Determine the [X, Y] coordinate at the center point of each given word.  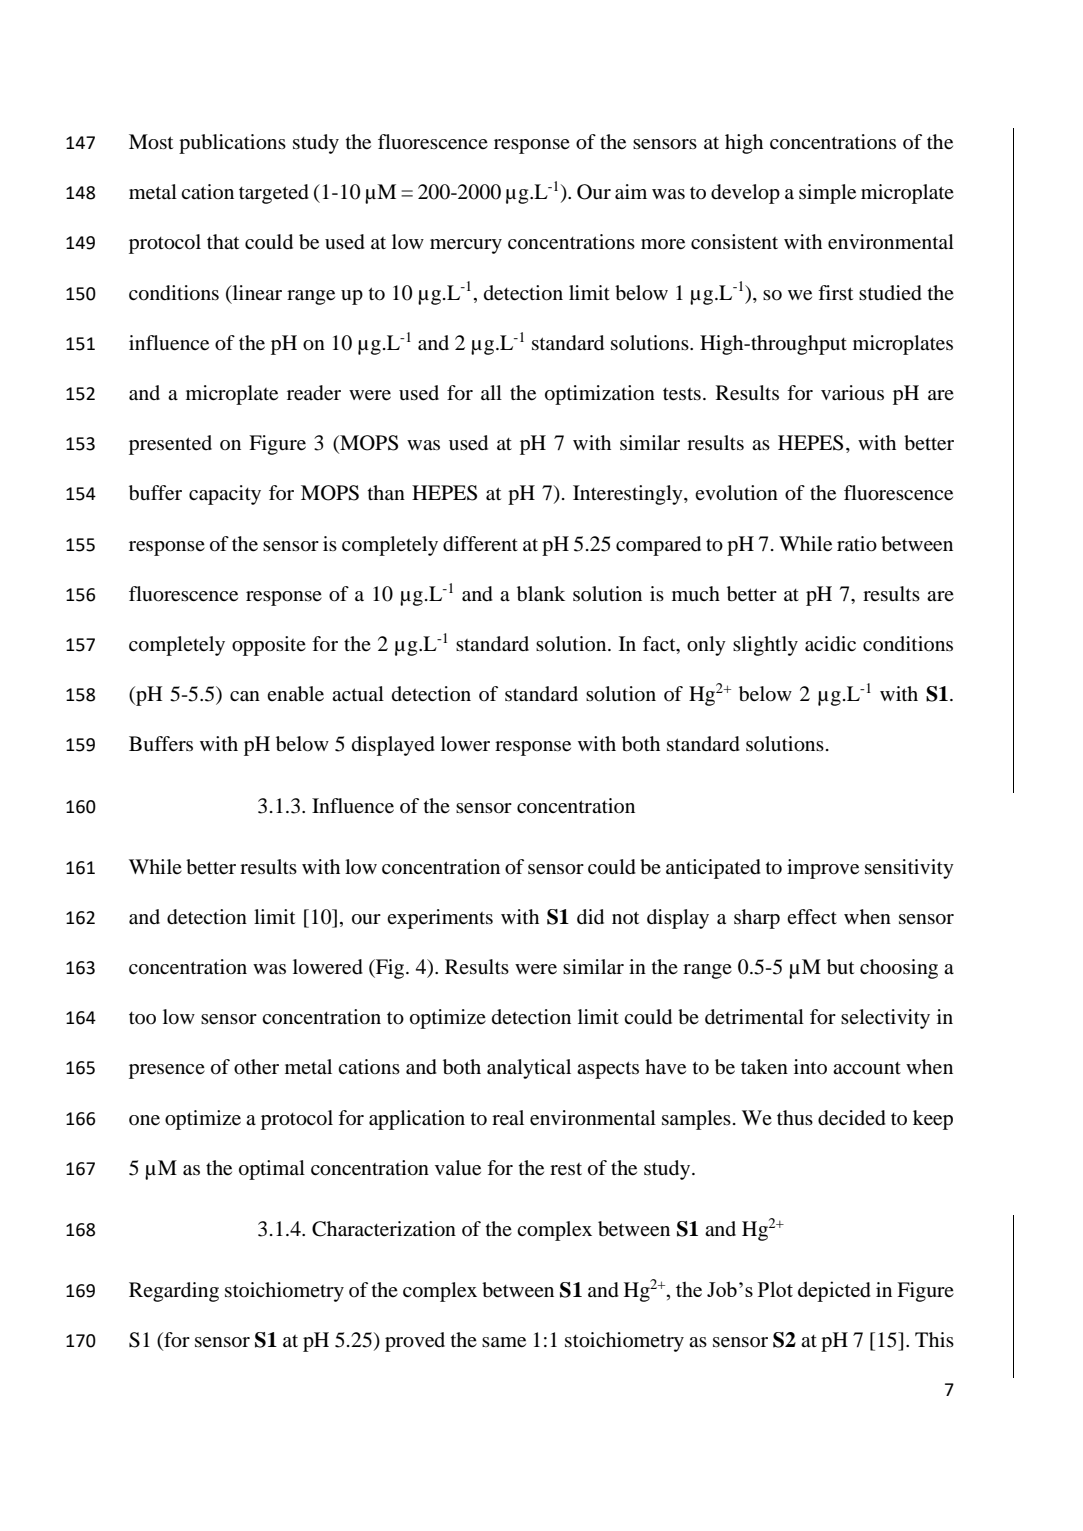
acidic [830, 644]
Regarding [174, 1292]
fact [660, 645]
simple [827, 194]
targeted [274, 194]
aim [631, 192]
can [245, 696]
